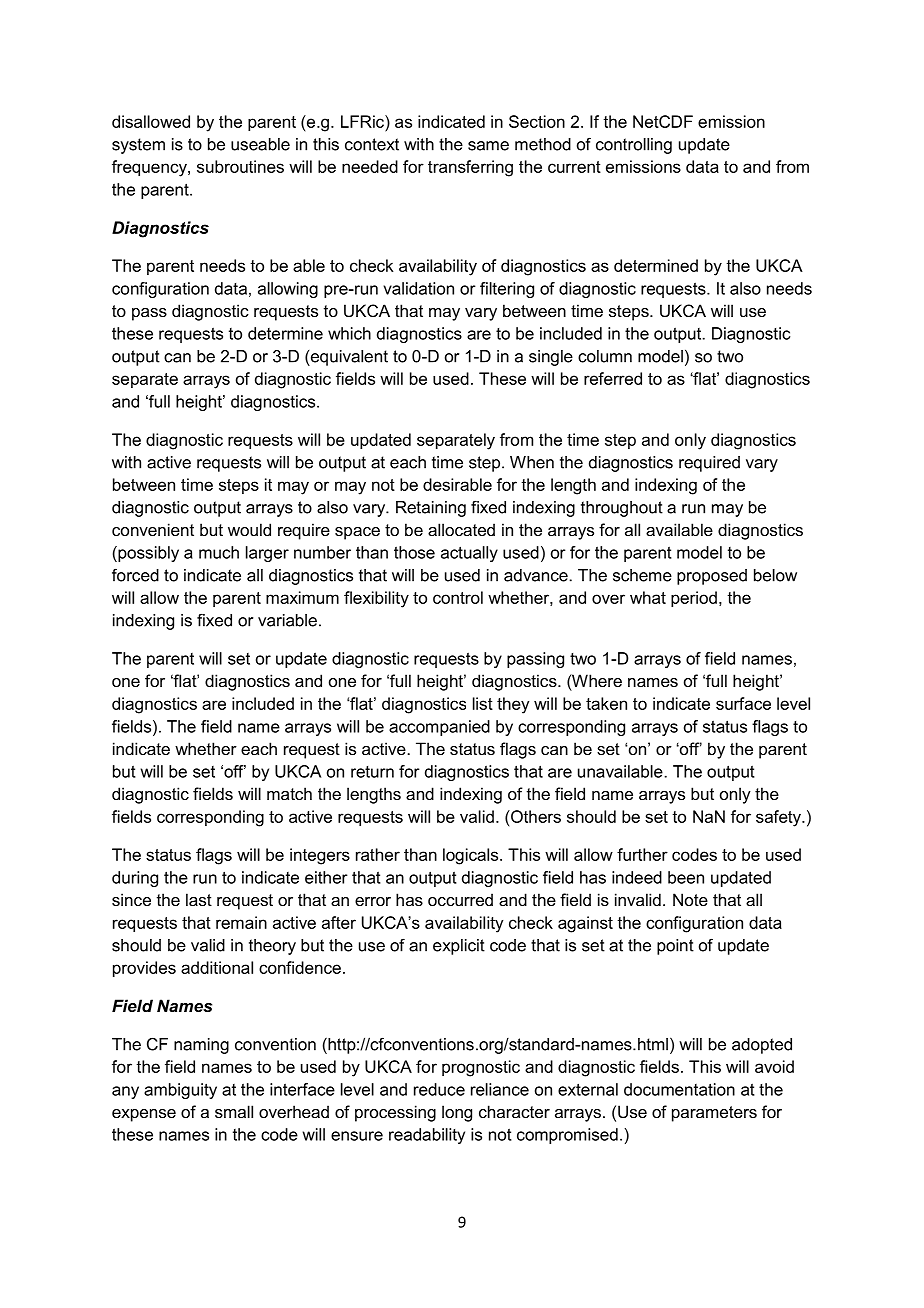  What do you see at coordinates (180, 1091) in the document?
I see `ambiguity` at bounding box center [180, 1091].
